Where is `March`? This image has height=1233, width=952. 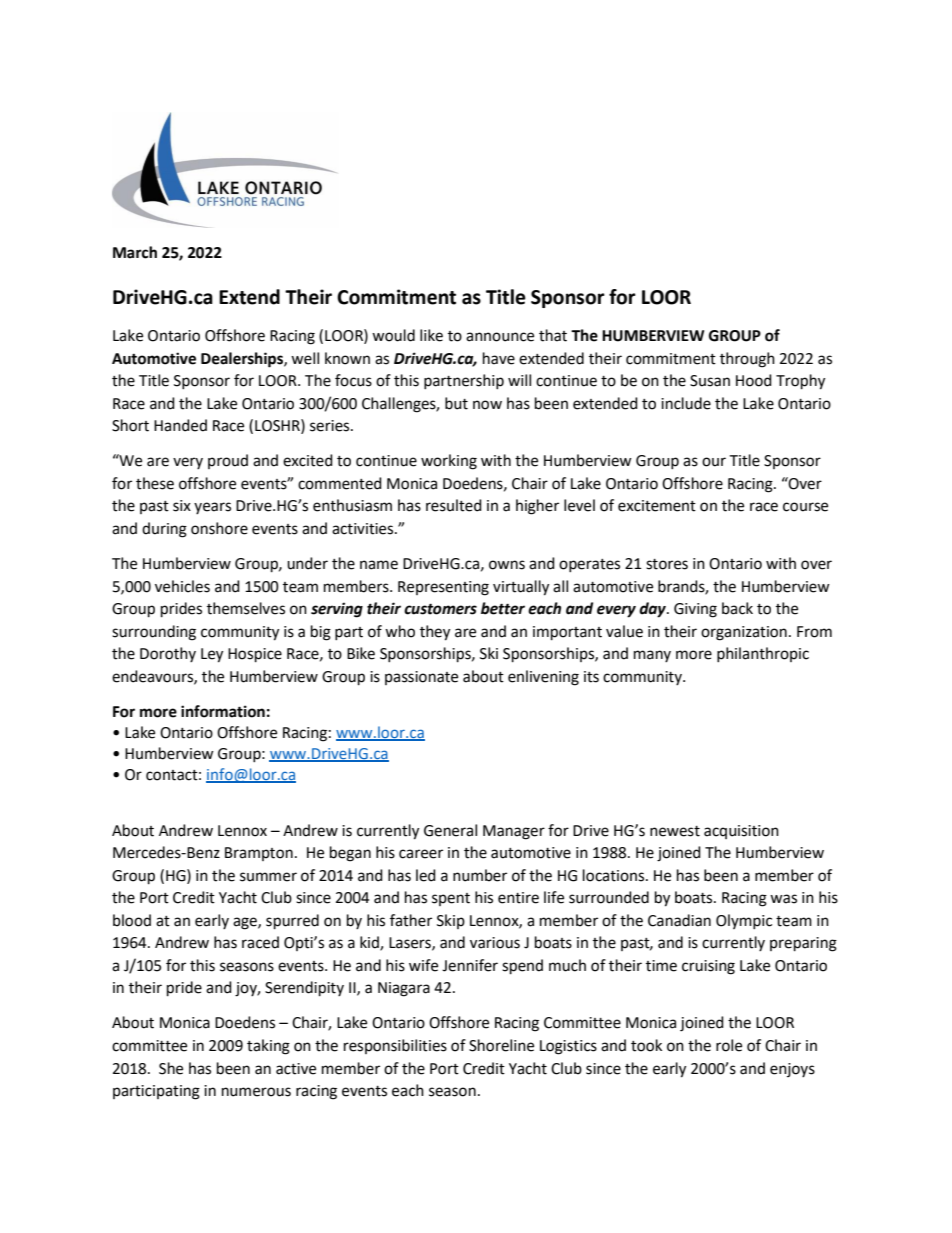
March is located at coordinates (135, 252).
